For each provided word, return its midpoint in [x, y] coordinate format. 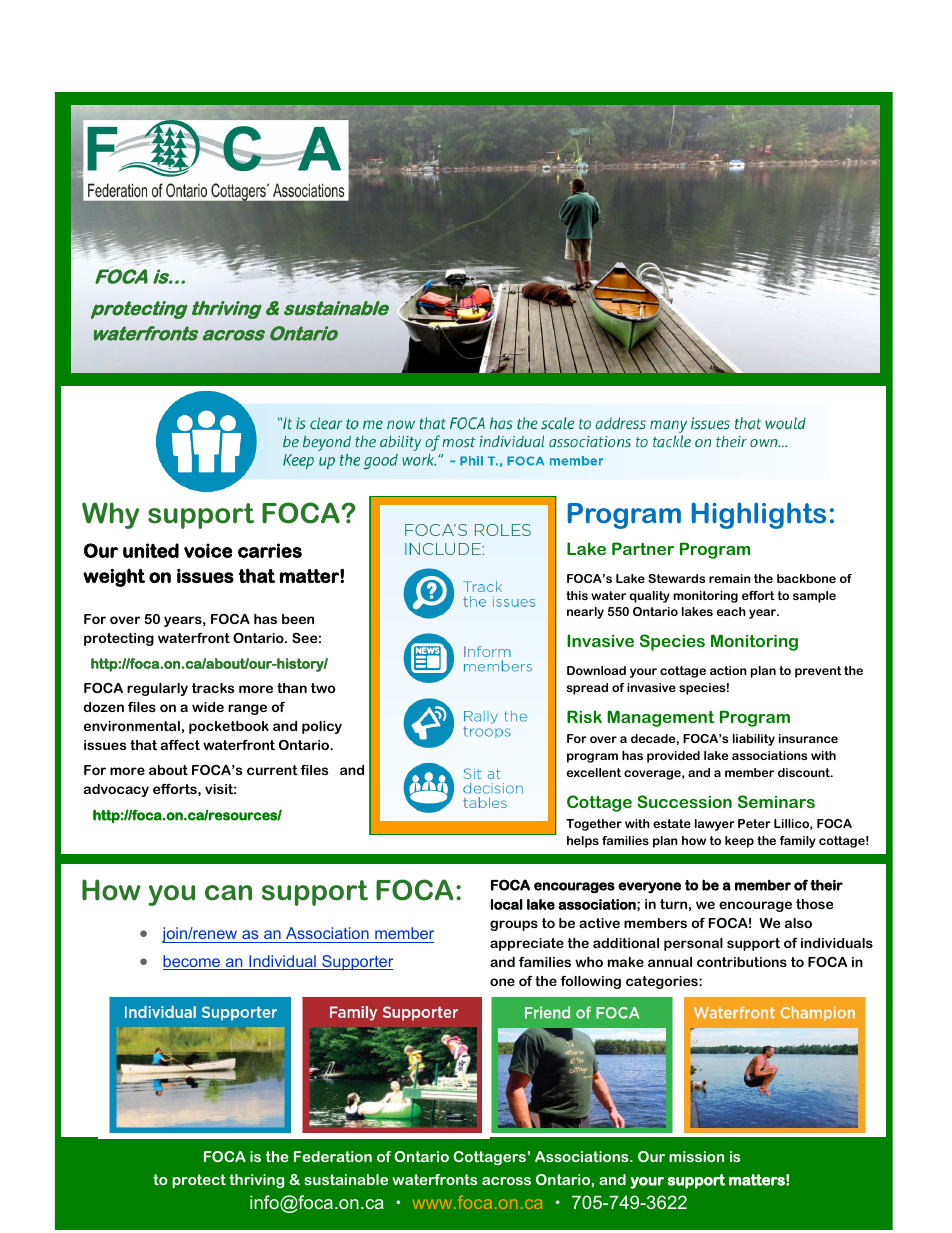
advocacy [116, 790]
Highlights [759, 515]
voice [208, 550]
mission [696, 1156]
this [577, 595]
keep [739, 842]
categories [663, 982]
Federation [333, 1156]
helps [583, 842]
